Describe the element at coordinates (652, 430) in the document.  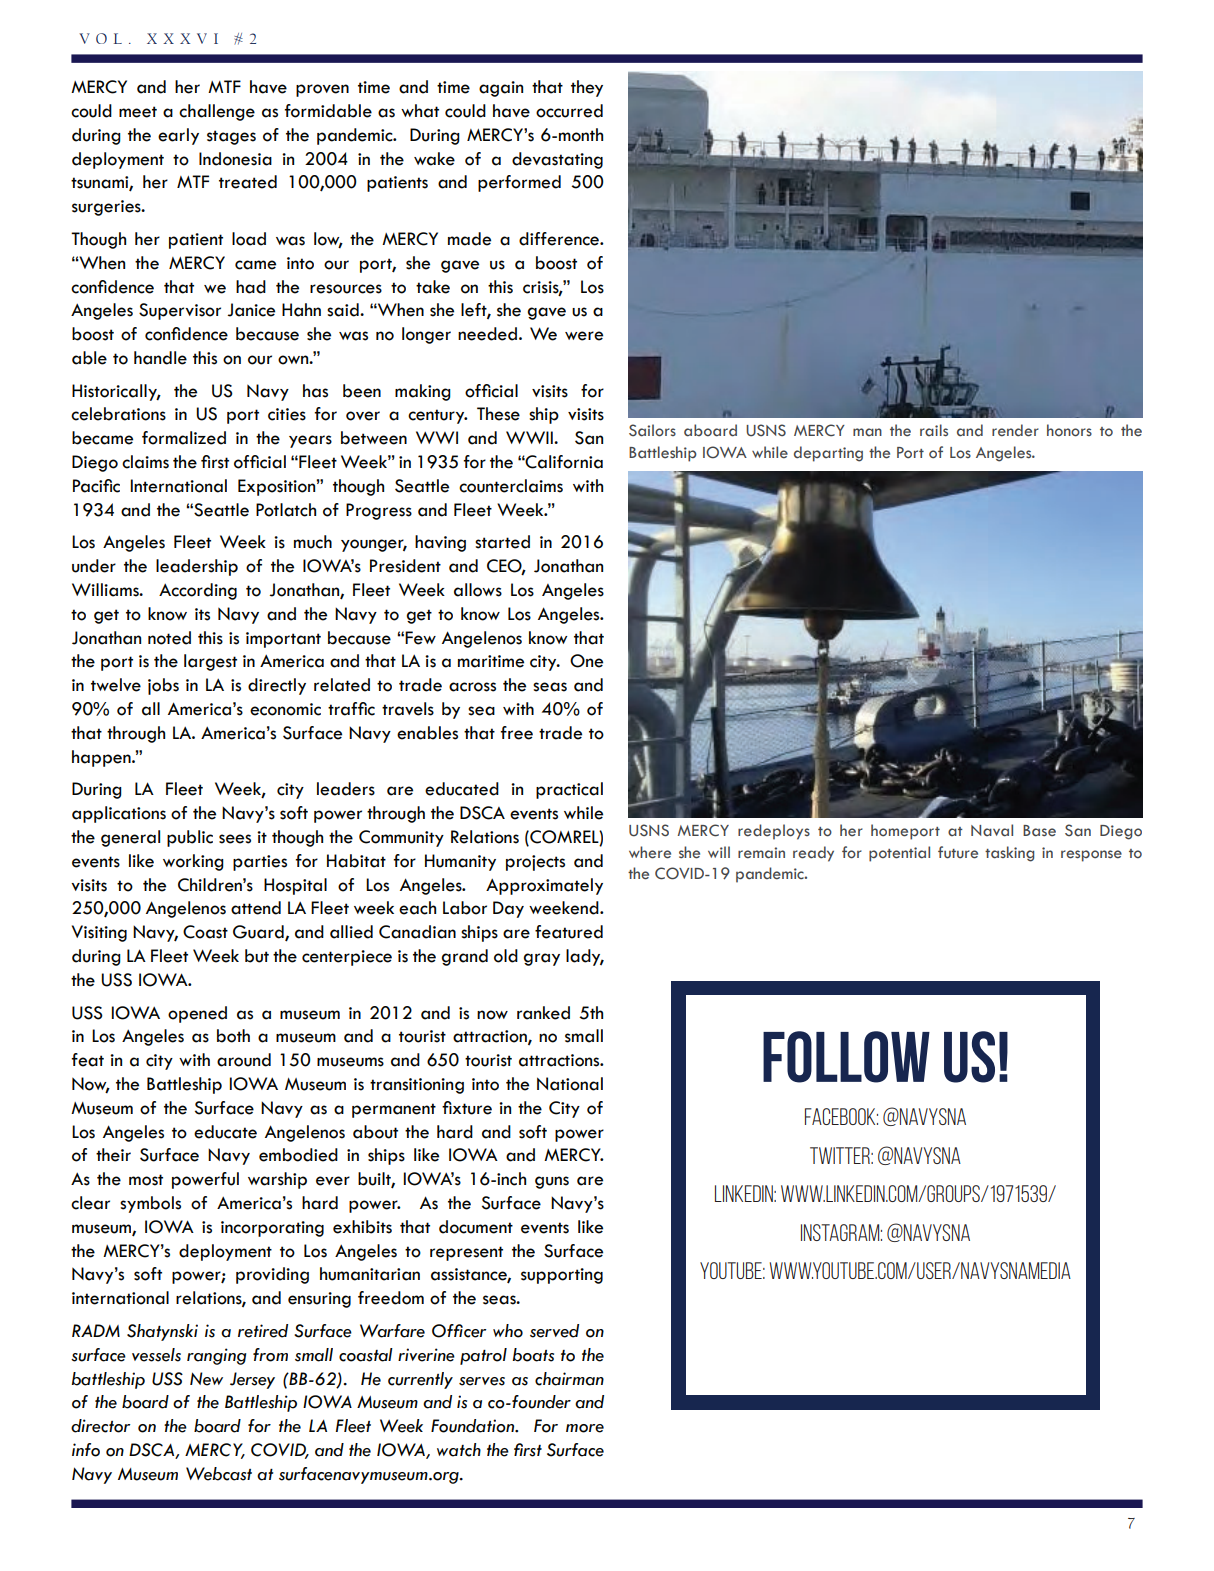
I see `Sailors` at that location.
